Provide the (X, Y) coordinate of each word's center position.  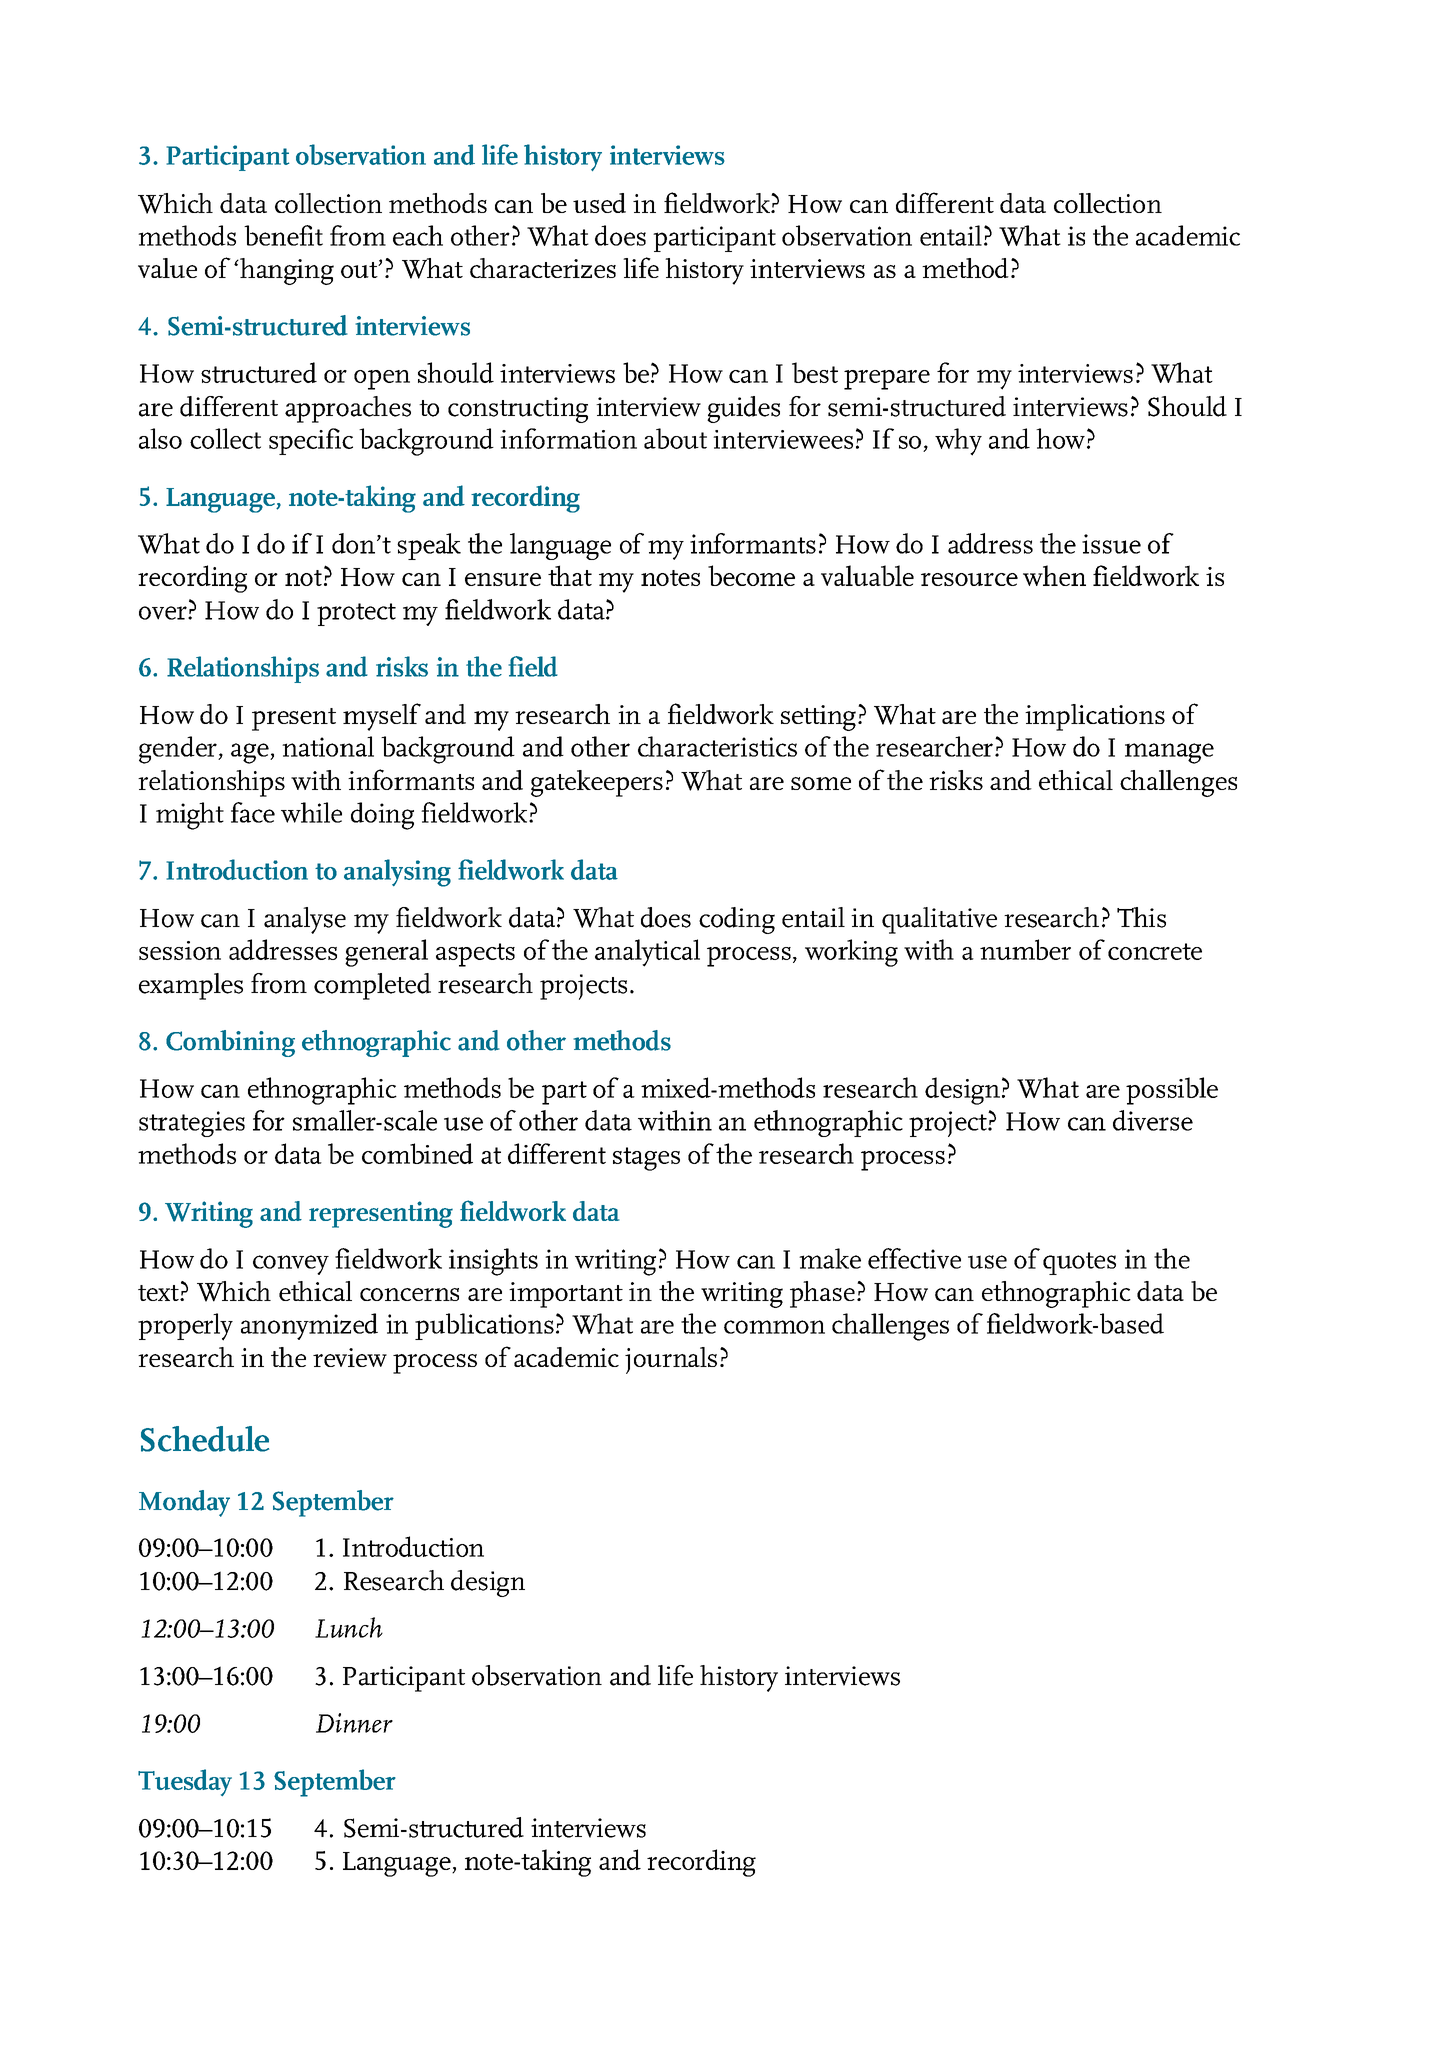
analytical (647, 953)
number (1025, 949)
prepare (887, 380)
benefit (283, 235)
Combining (230, 1043)
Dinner (354, 1723)
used (599, 203)
